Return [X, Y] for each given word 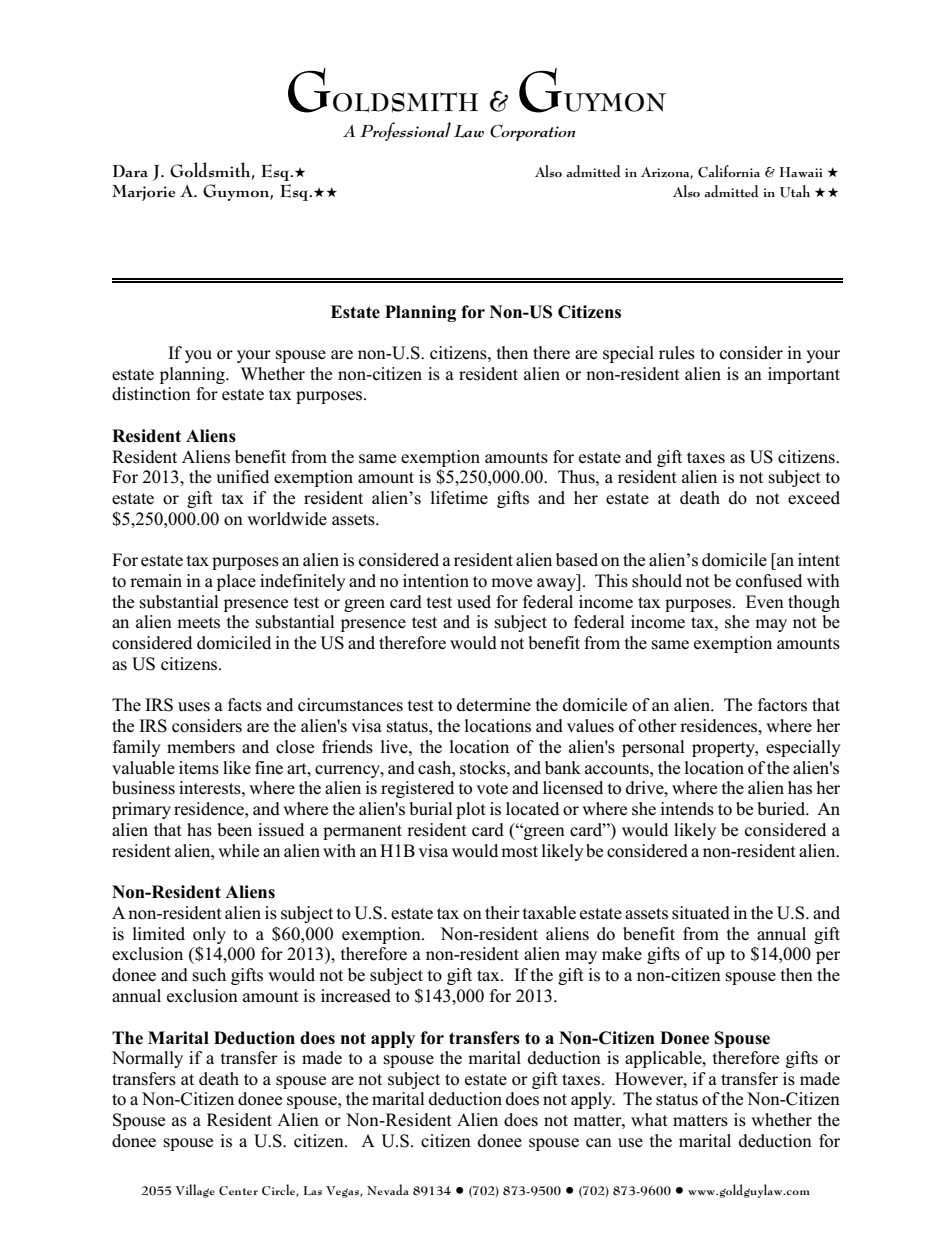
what [649, 1119]
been [234, 830]
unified [242, 477]
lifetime [459, 497]
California [729, 171]
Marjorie [143, 193]
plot [471, 810]
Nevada [388, 1189]
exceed [814, 498]
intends [687, 809]
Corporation [532, 132]
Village [195, 1191]
